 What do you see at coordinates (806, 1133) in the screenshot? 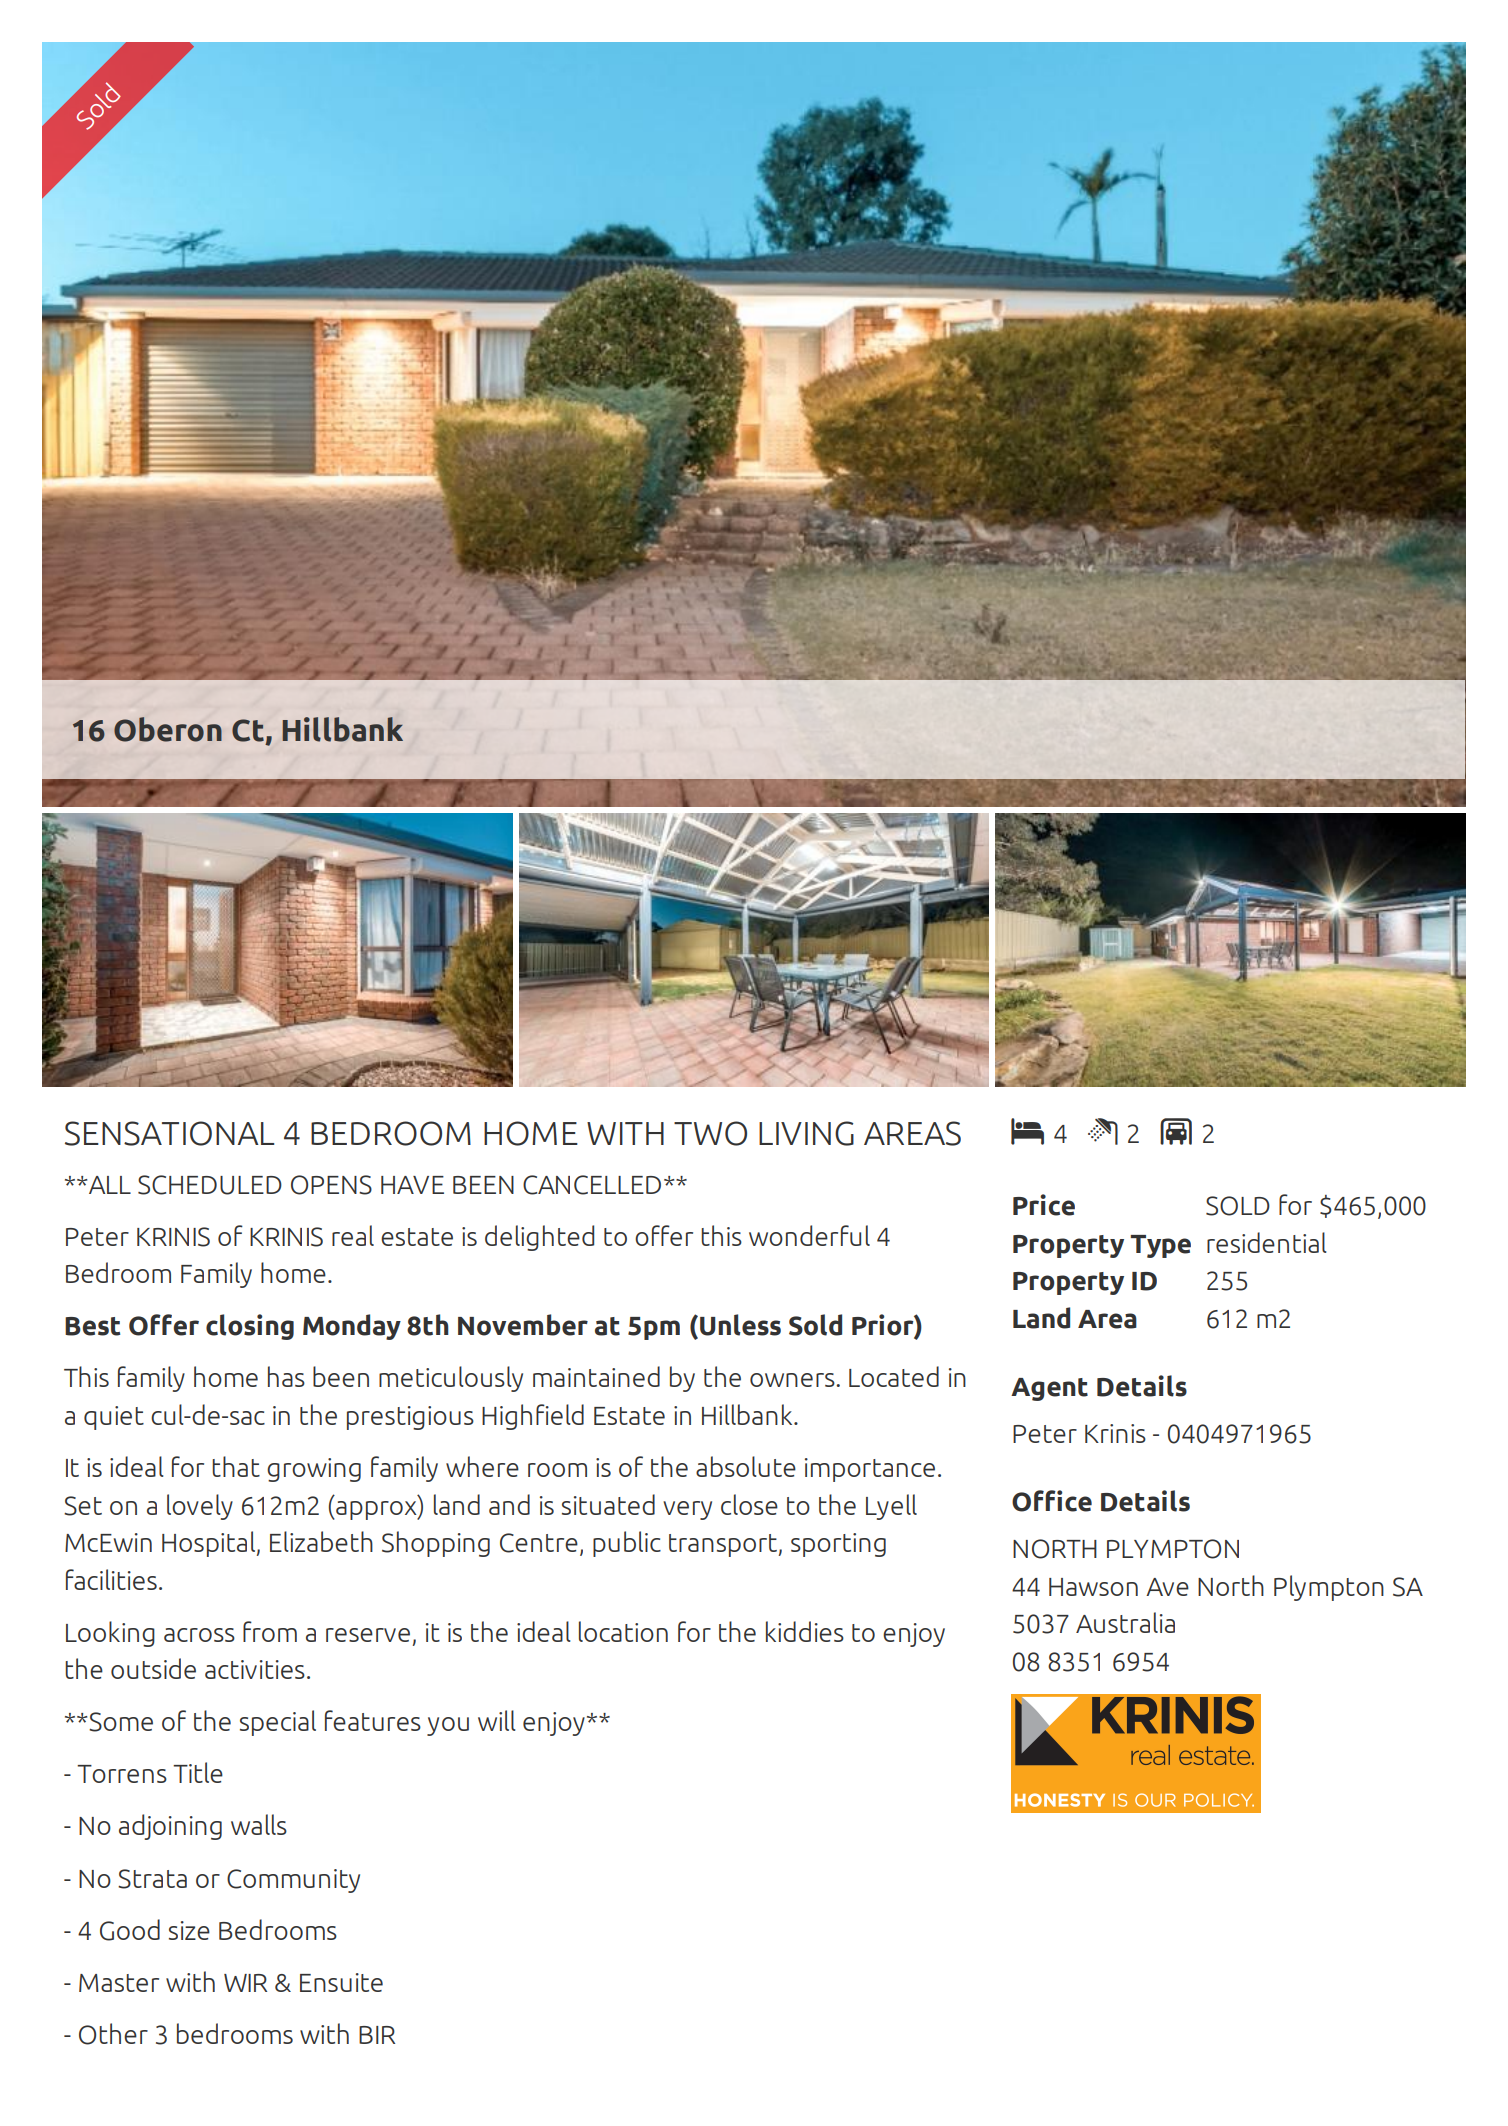
I see `LIVING` at bounding box center [806, 1133].
